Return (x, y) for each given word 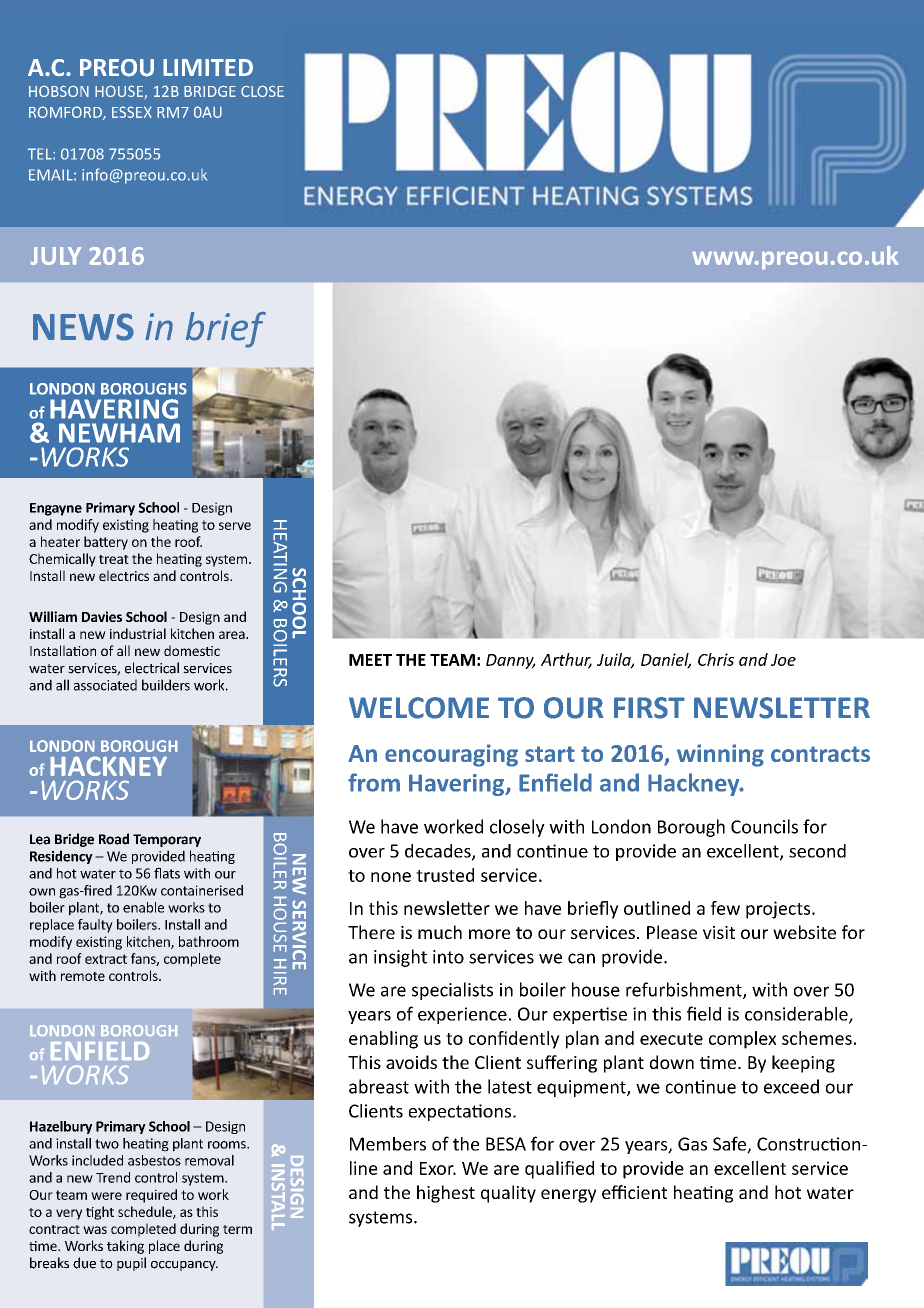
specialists (452, 991)
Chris (716, 659)
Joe (783, 660)
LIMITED (208, 67)
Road (114, 839)
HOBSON (59, 91)
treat (114, 559)
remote (83, 976)
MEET (370, 660)
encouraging (451, 755)
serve (235, 526)
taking (125, 1247)
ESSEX (132, 112)
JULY (56, 256)
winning (720, 755)
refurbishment (685, 990)
